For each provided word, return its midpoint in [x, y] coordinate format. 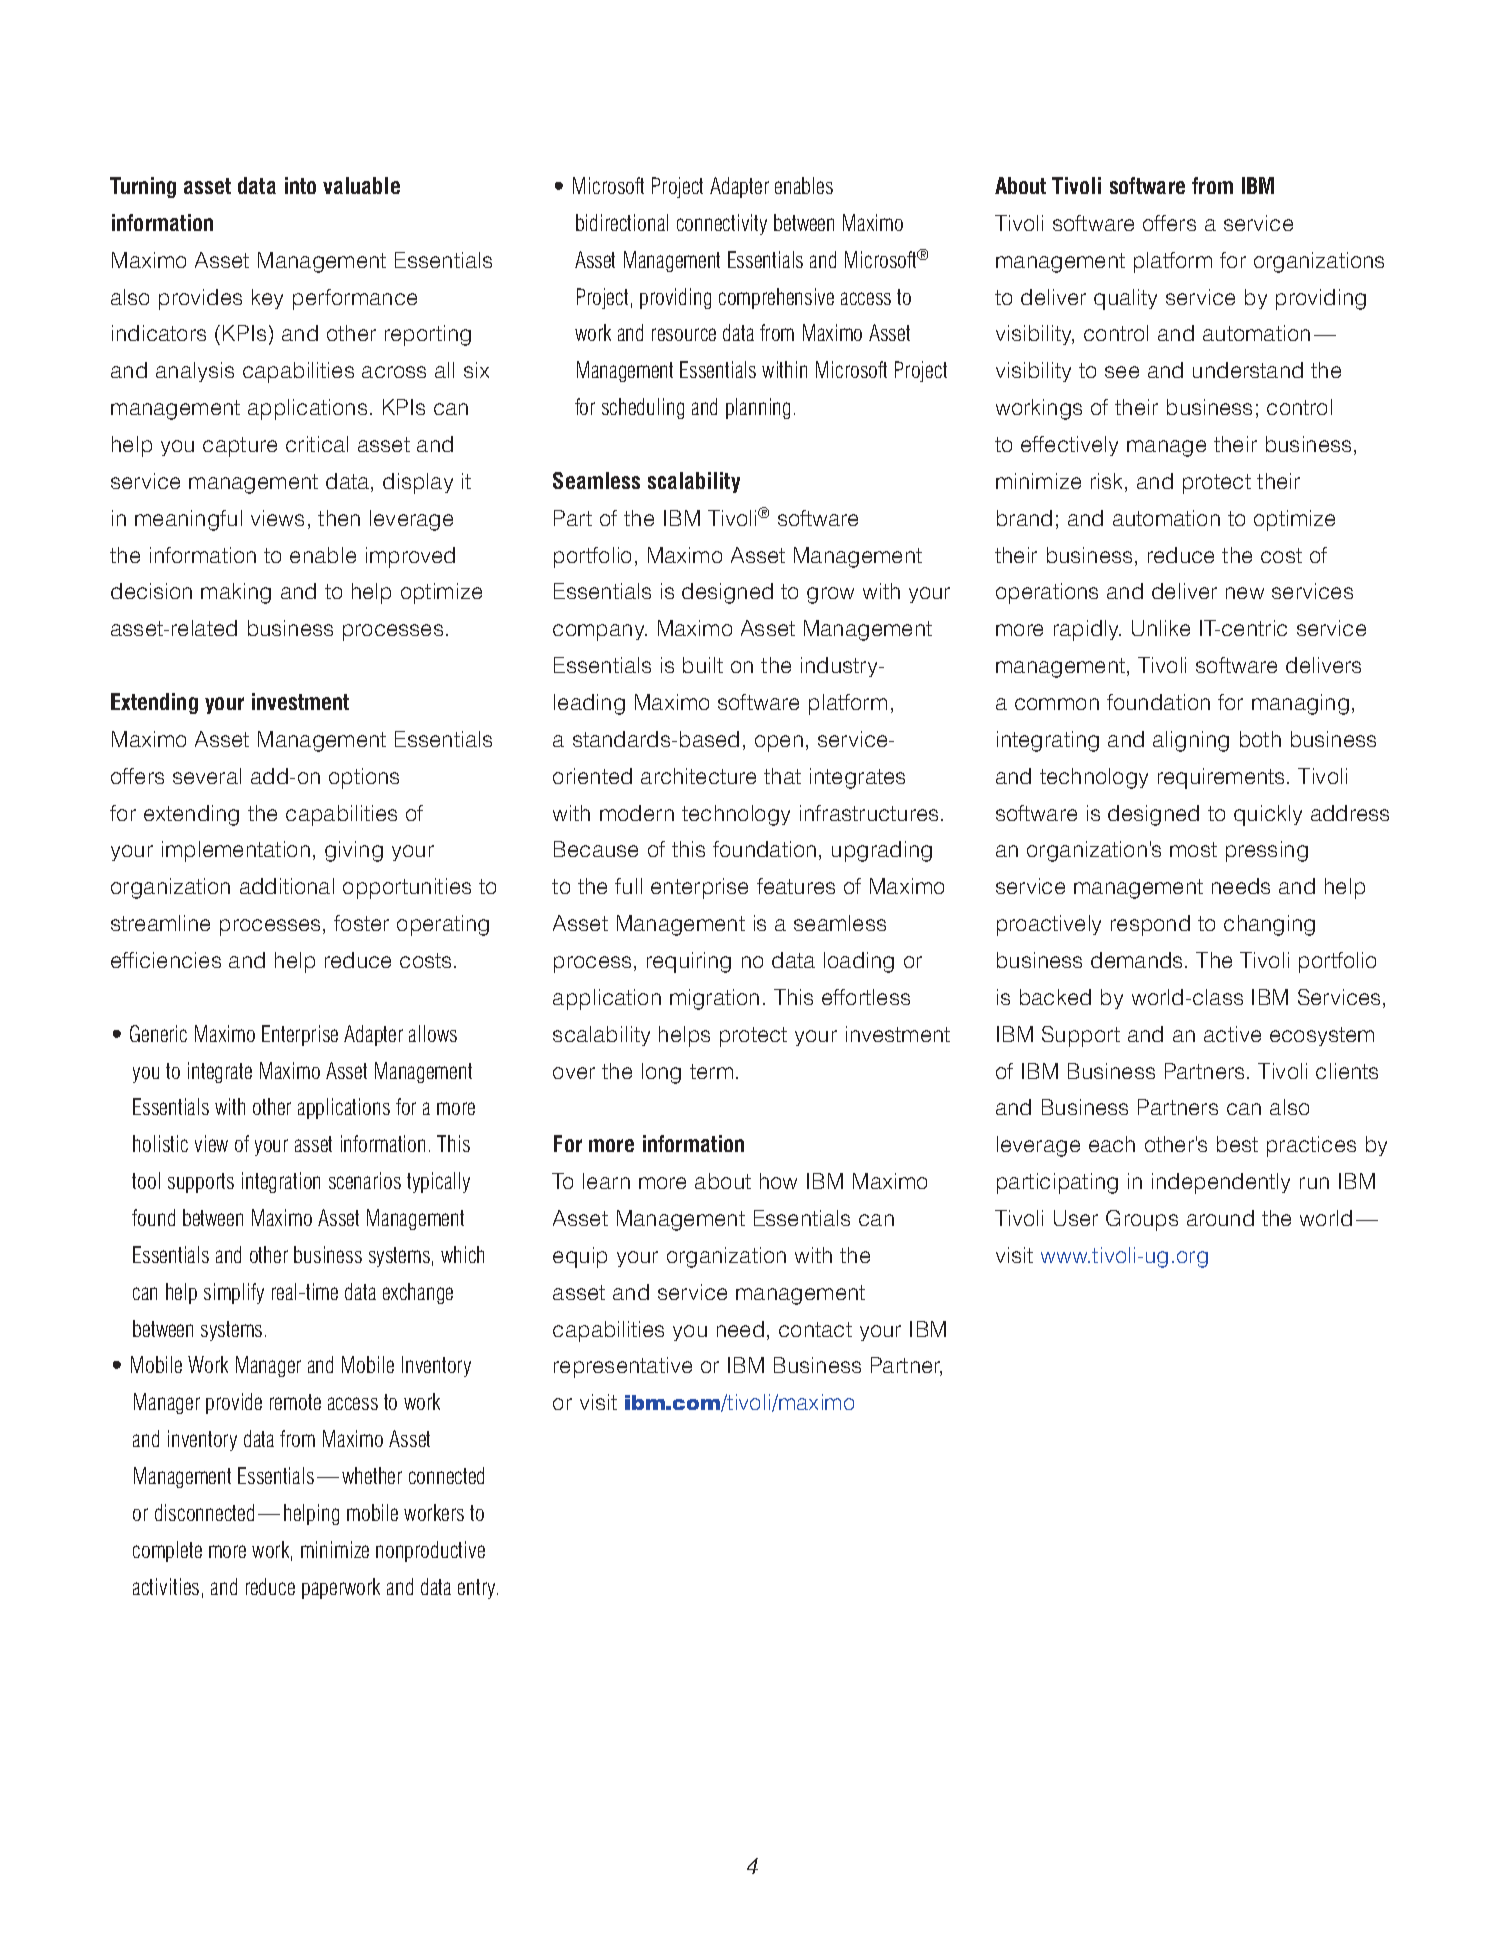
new [1245, 593]
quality [1125, 299]
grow [830, 595]
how [778, 1181]
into [300, 185]
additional [287, 886]
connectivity [722, 224]
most [1193, 849]
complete [167, 1551]
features [796, 886]
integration [281, 1182]
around [1220, 1218]
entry [478, 1589]
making [236, 593]
